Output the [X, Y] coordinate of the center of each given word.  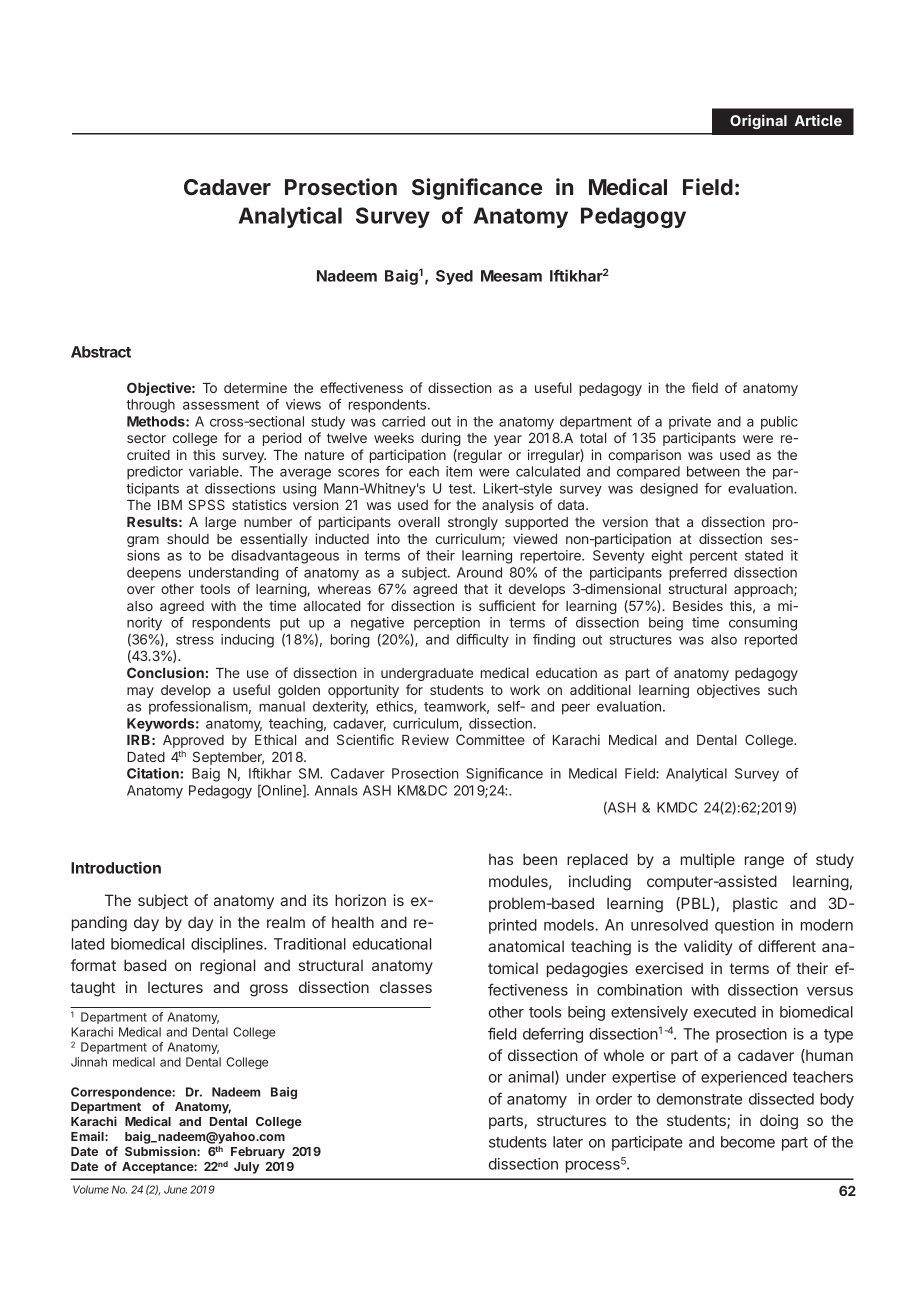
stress [195, 640]
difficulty [482, 641]
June [175, 1189]
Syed [454, 277]
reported [771, 641]
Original [758, 121]
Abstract [101, 352]
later [568, 1142]
